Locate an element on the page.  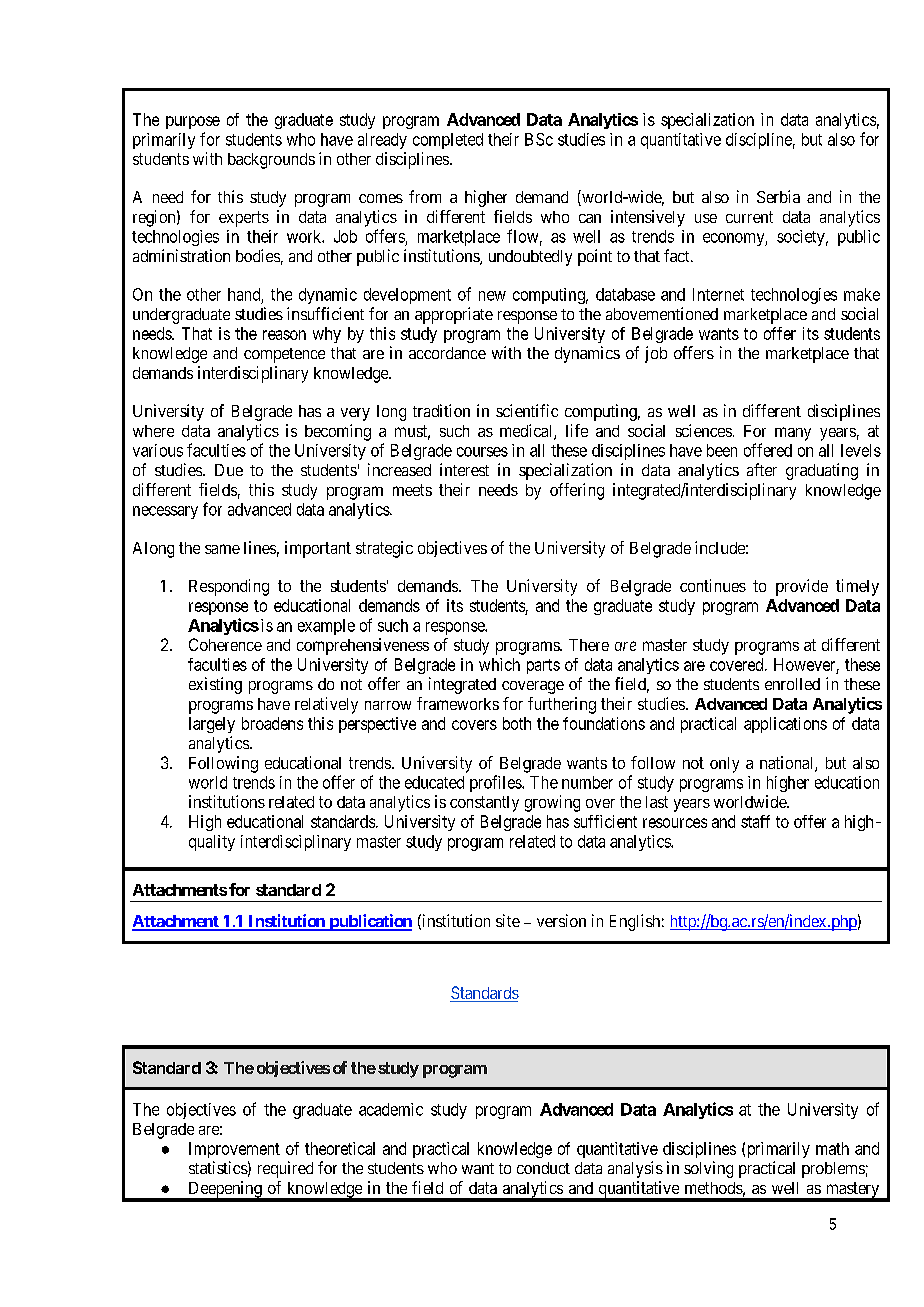
staff is located at coordinates (755, 821).
